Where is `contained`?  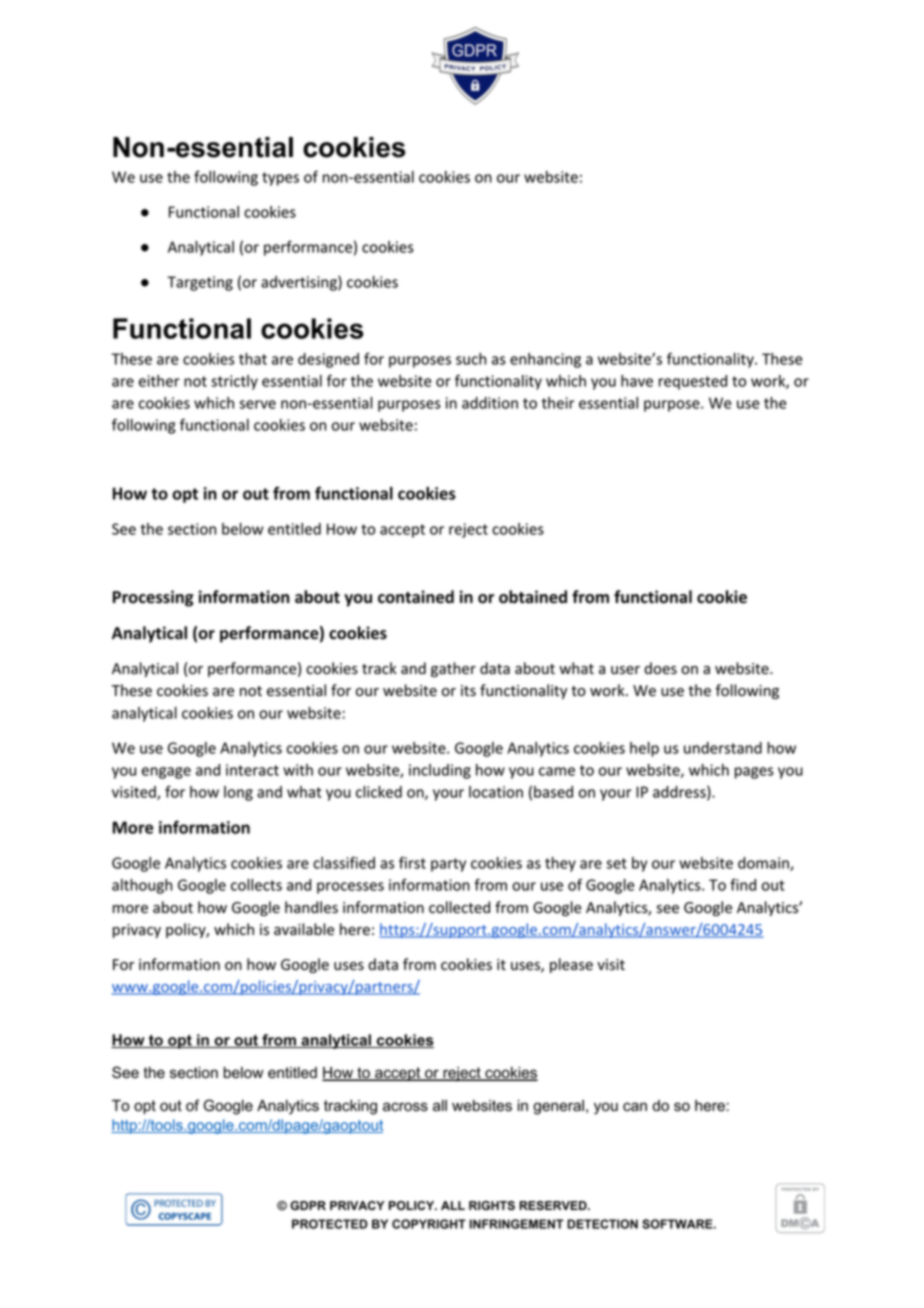 contained is located at coordinates (416, 597).
